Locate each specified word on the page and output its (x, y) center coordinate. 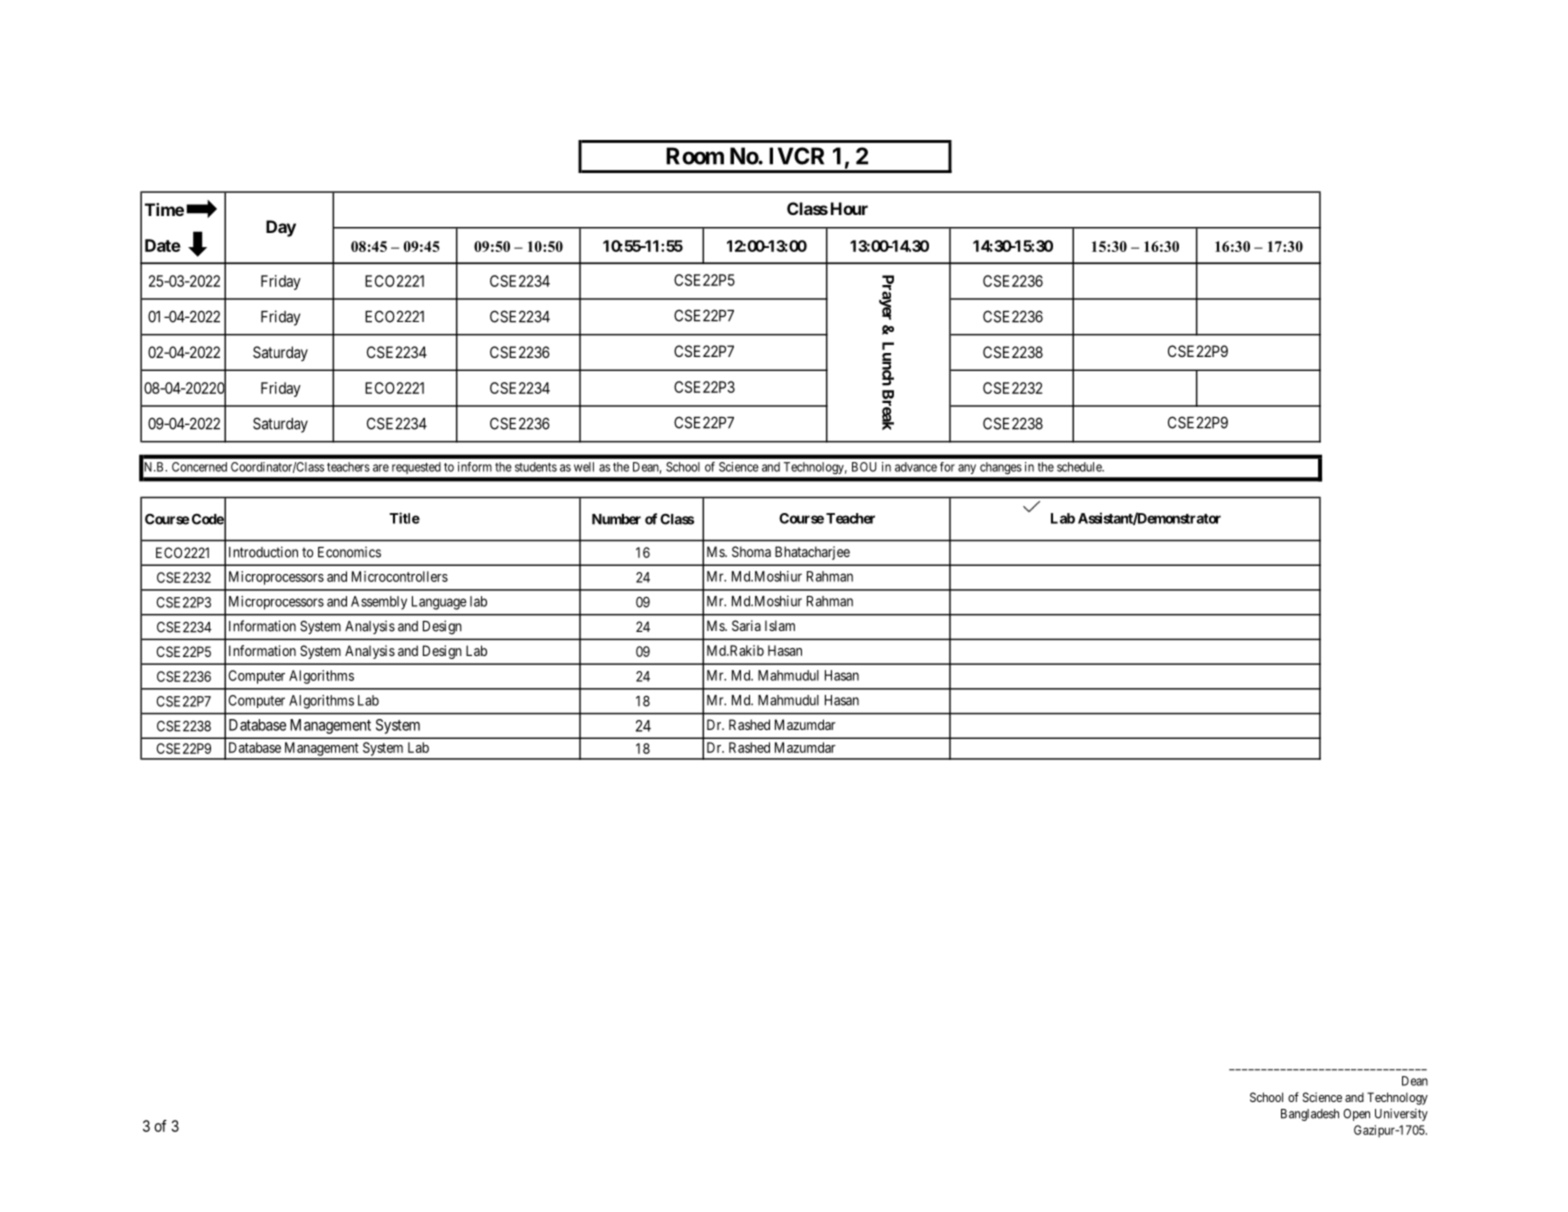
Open (1356, 1115)
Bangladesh (1310, 1115)
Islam (780, 625)
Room (695, 156)
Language (439, 603)
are (381, 468)
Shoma (751, 551)
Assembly (379, 603)
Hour (849, 208)
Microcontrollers (400, 576)
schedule (1080, 467)
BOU (864, 467)
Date (163, 245)
